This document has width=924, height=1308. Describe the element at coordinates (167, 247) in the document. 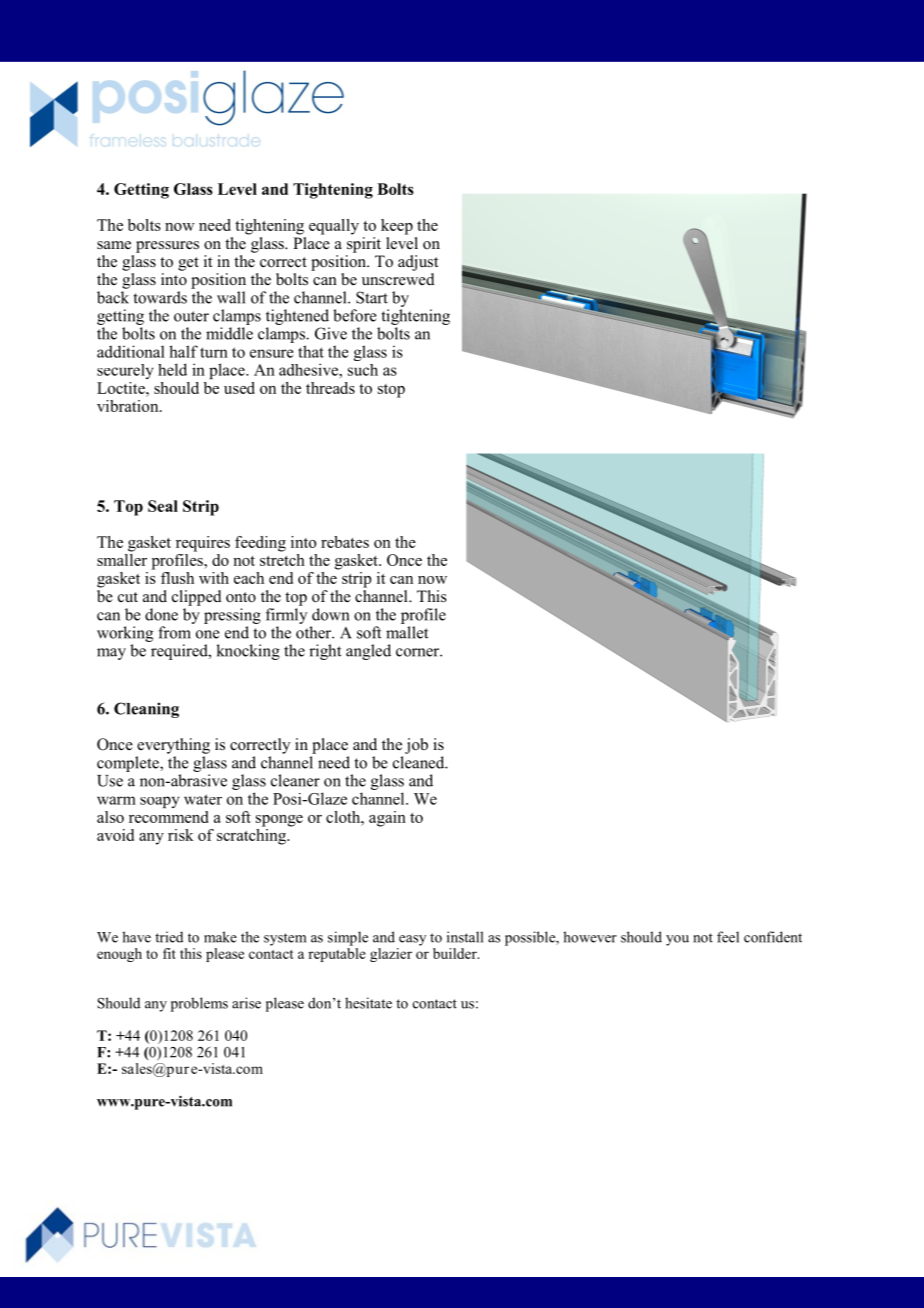

I see `pressures` at that location.
